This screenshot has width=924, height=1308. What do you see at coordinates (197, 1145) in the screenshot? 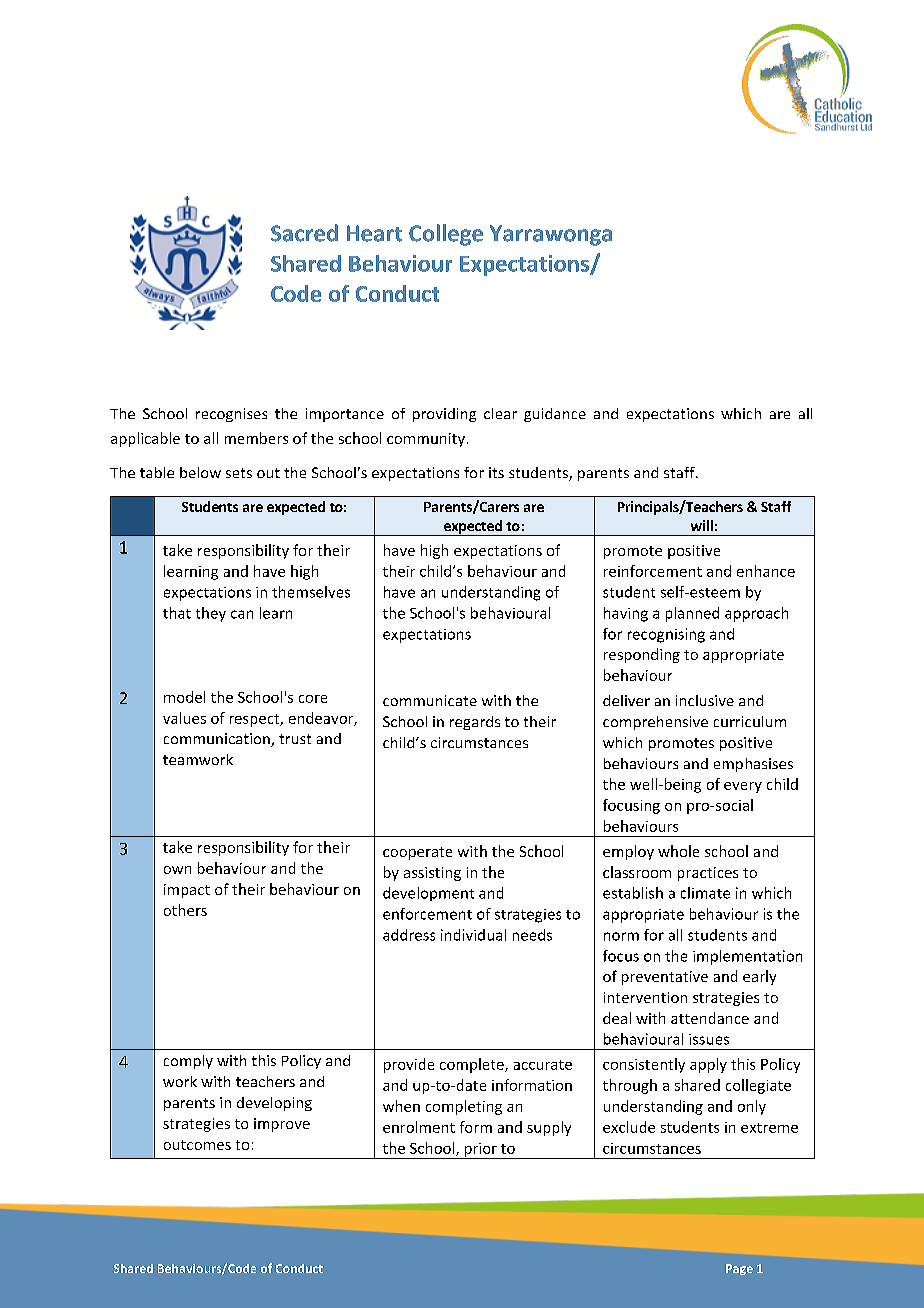
I see `outcomes` at bounding box center [197, 1145].
